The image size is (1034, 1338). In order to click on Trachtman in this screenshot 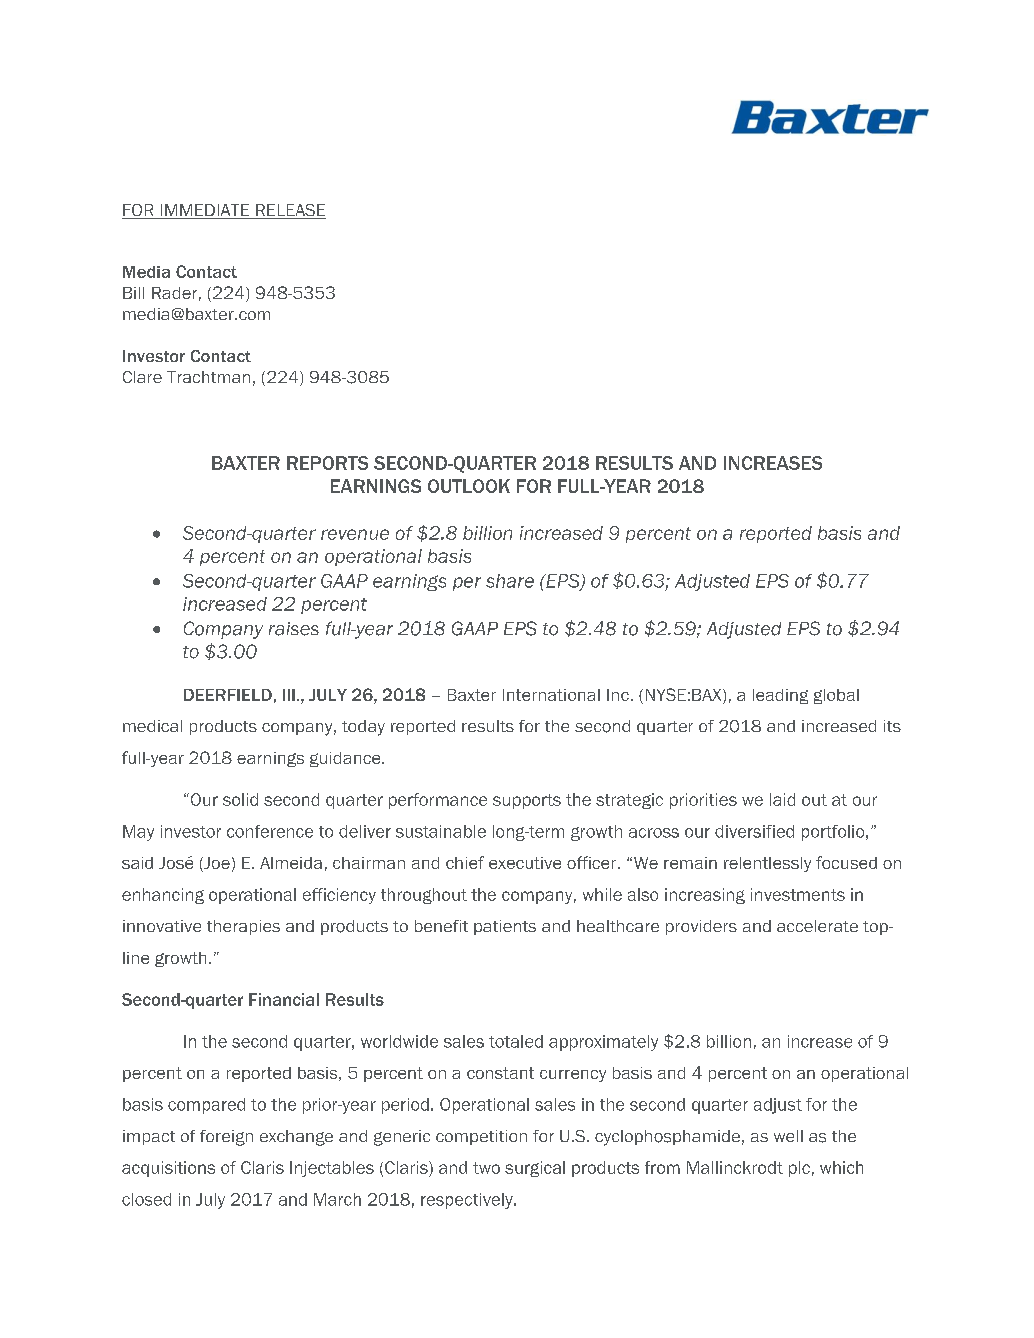, I will do `click(208, 377)`.
